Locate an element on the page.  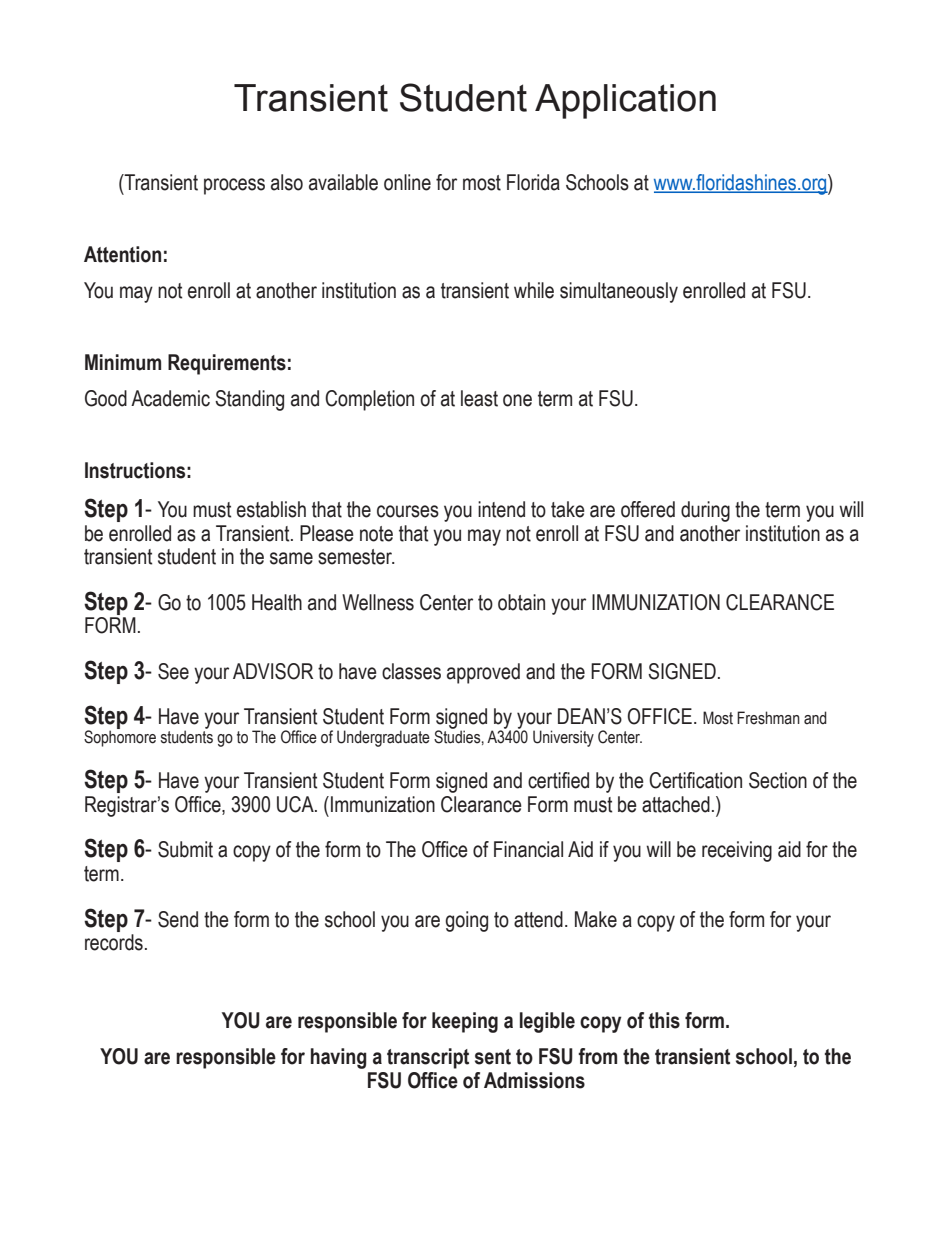
Health is located at coordinates (277, 602).
